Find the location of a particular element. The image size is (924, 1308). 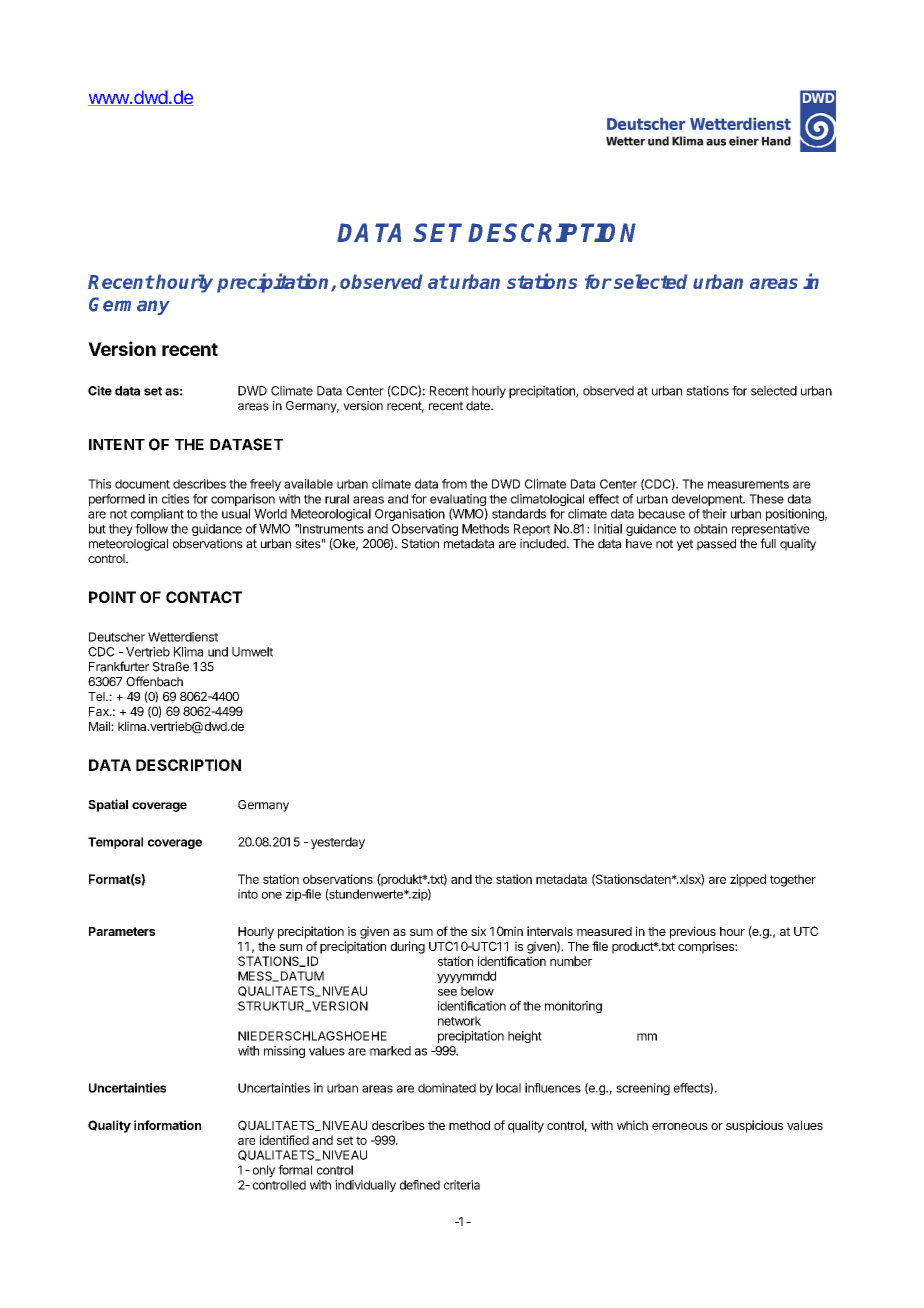

yesterday is located at coordinates (338, 843).
